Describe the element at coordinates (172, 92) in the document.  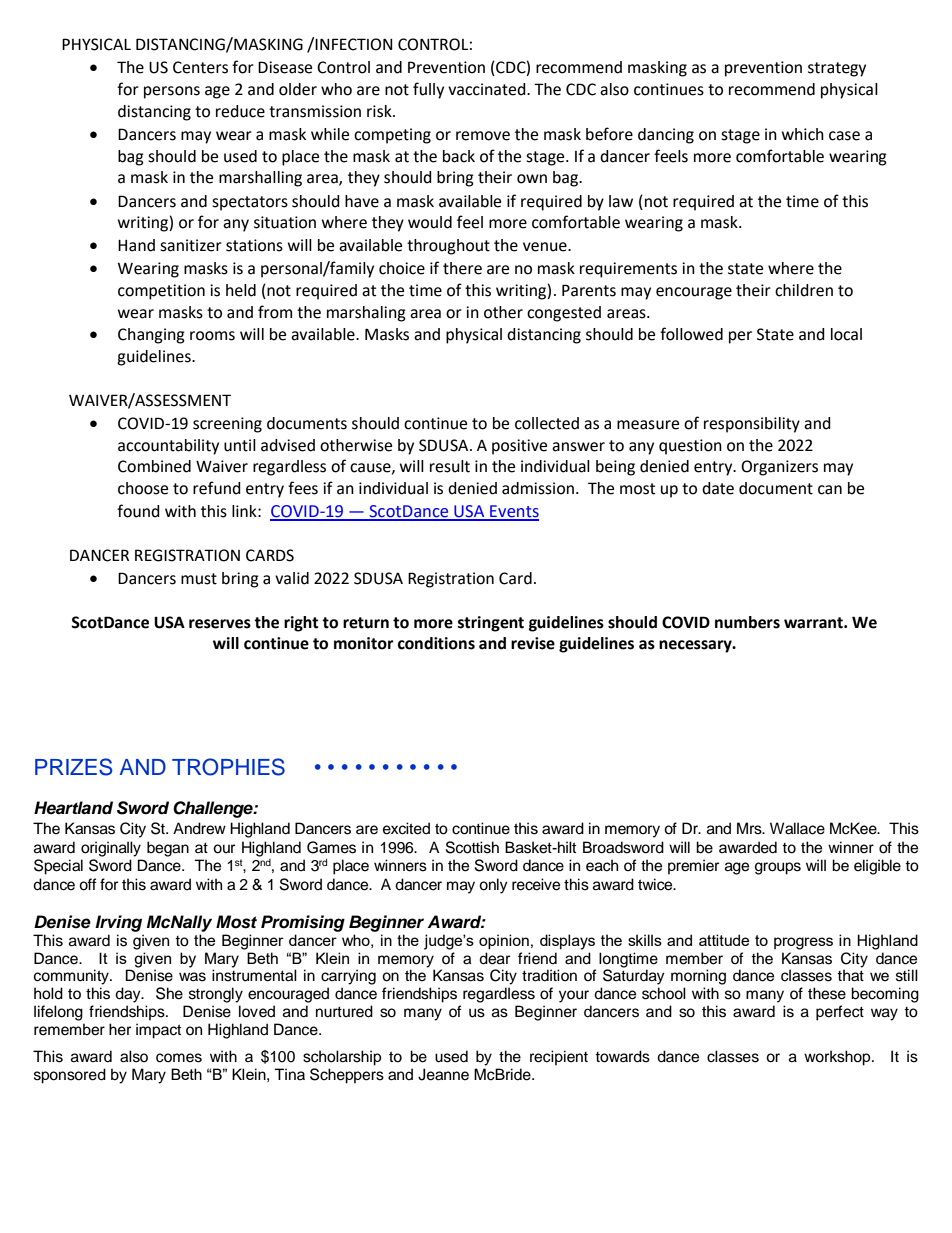
I see `persons` at that location.
